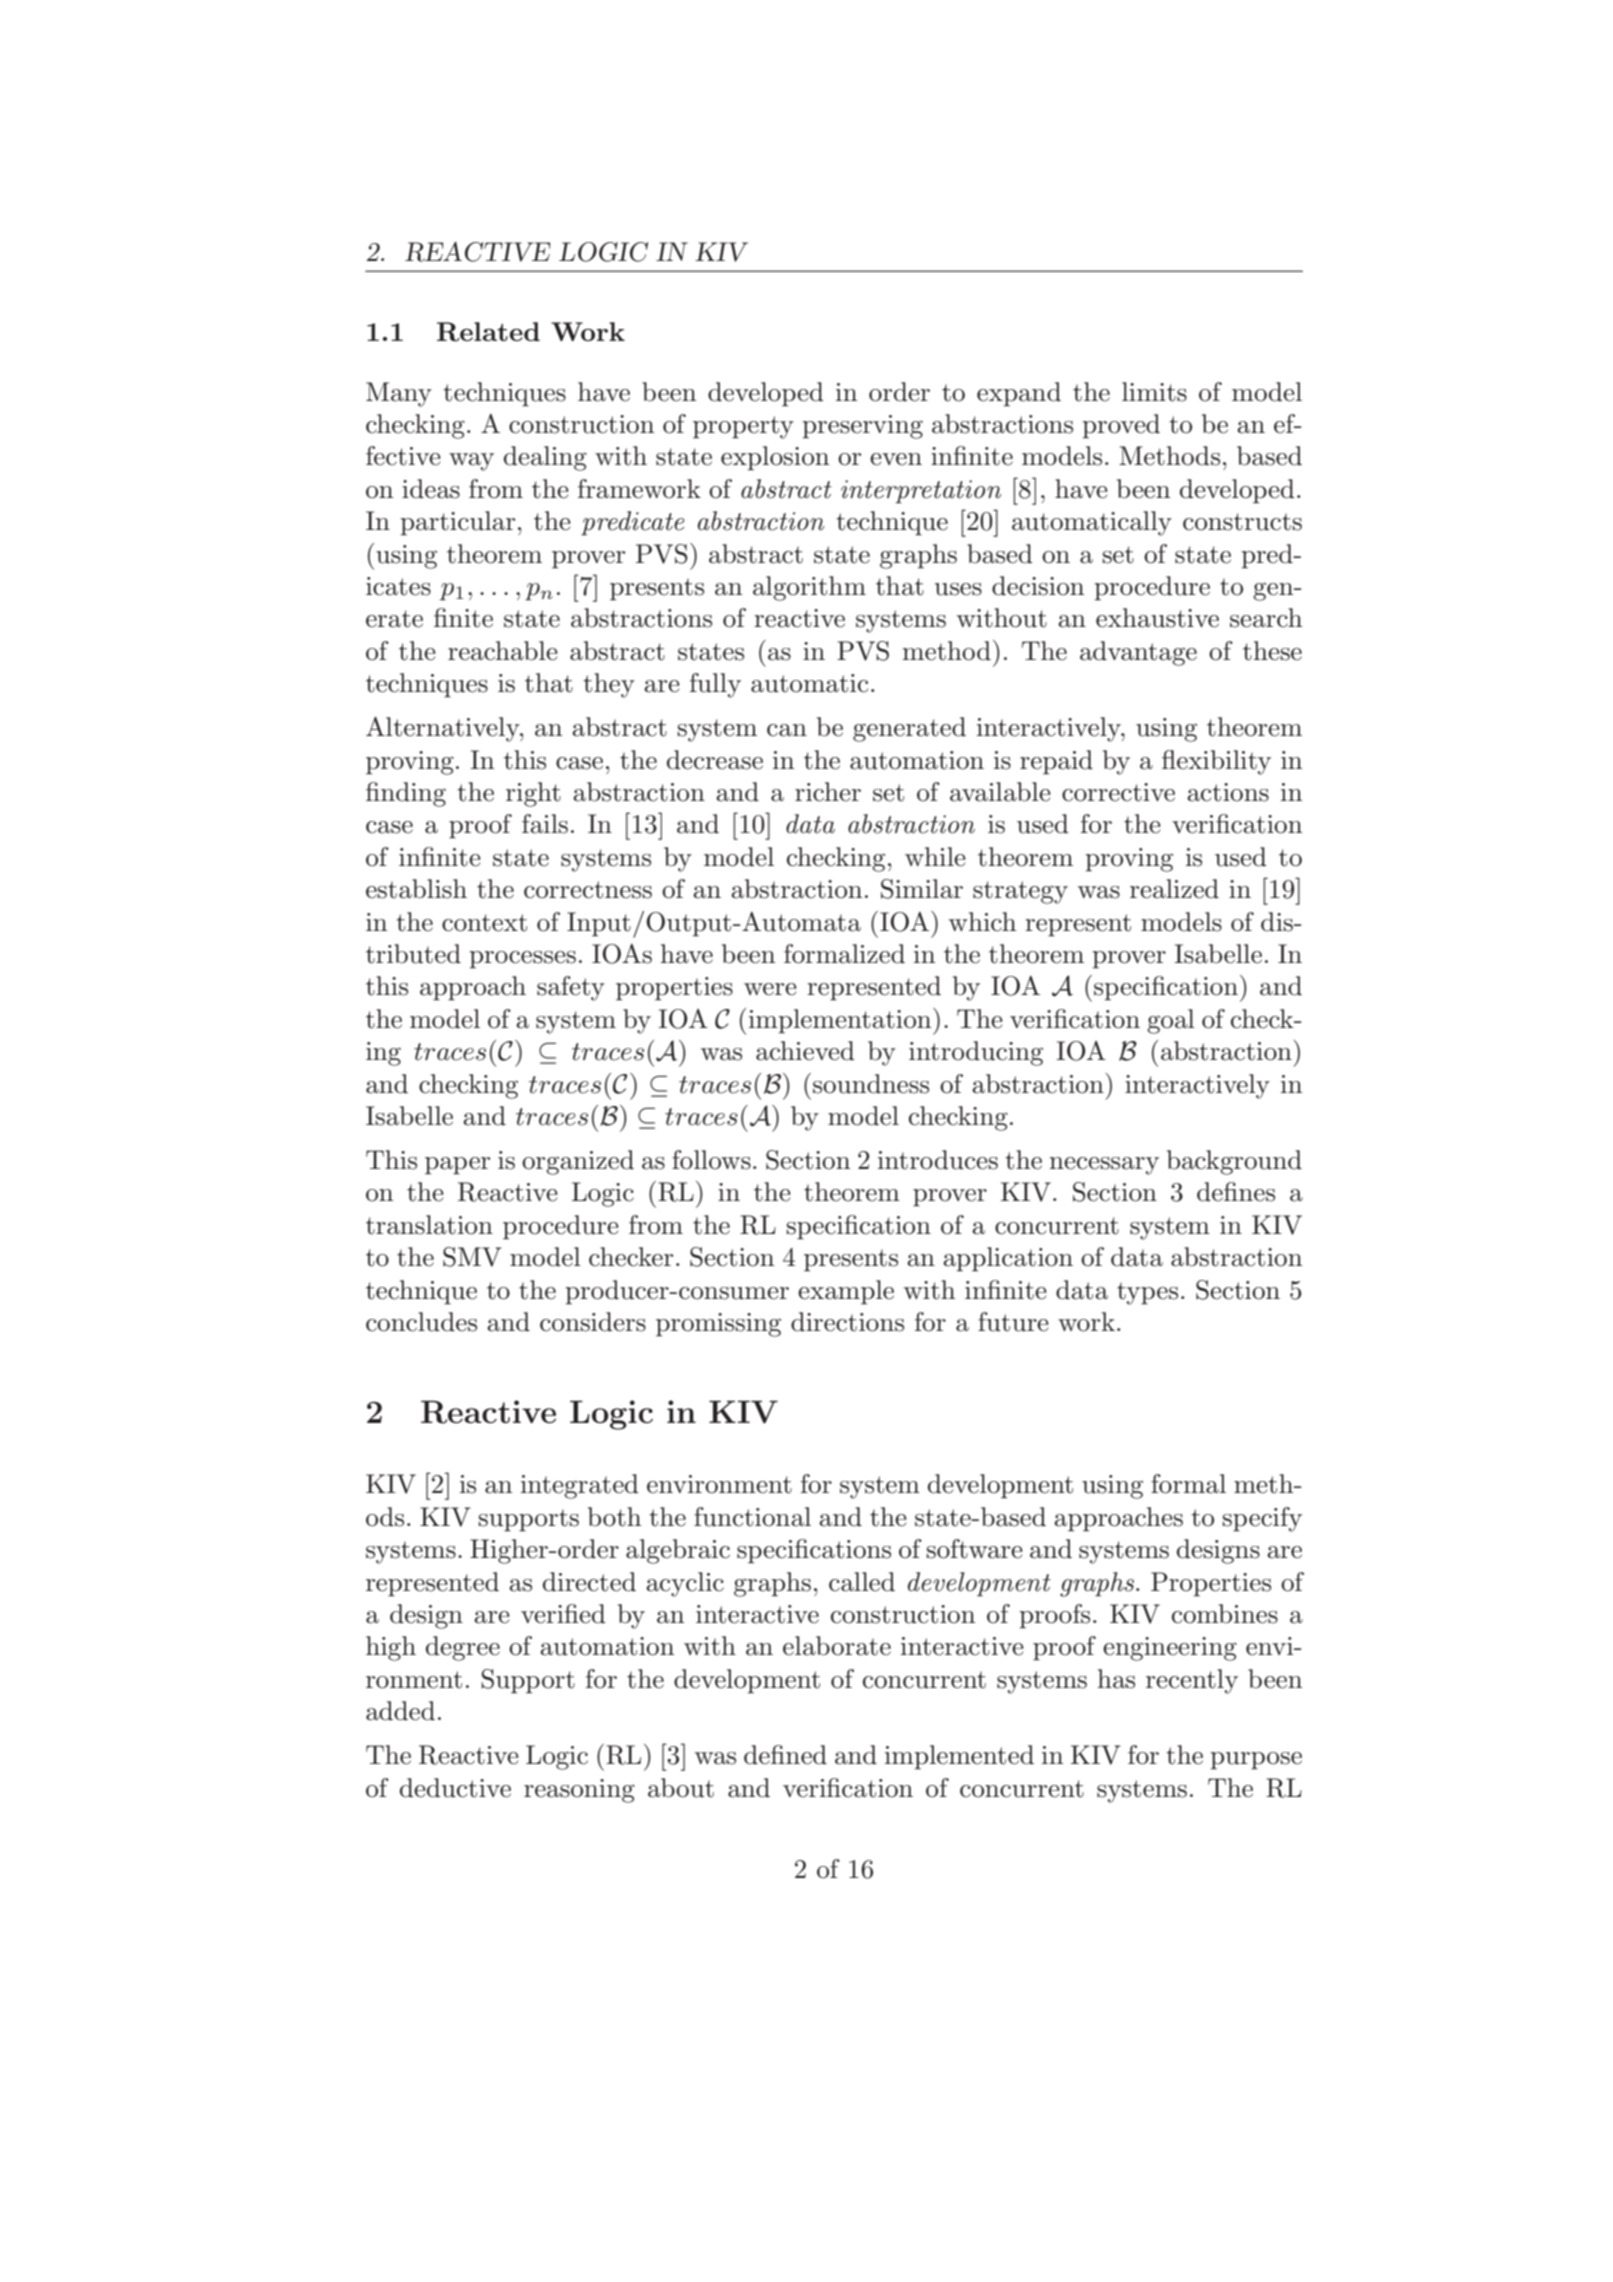 This screenshot has height=2282, width=1613. What do you see at coordinates (863, 427) in the screenshot?
I see `preserving` at bounding box center [863, 427].
